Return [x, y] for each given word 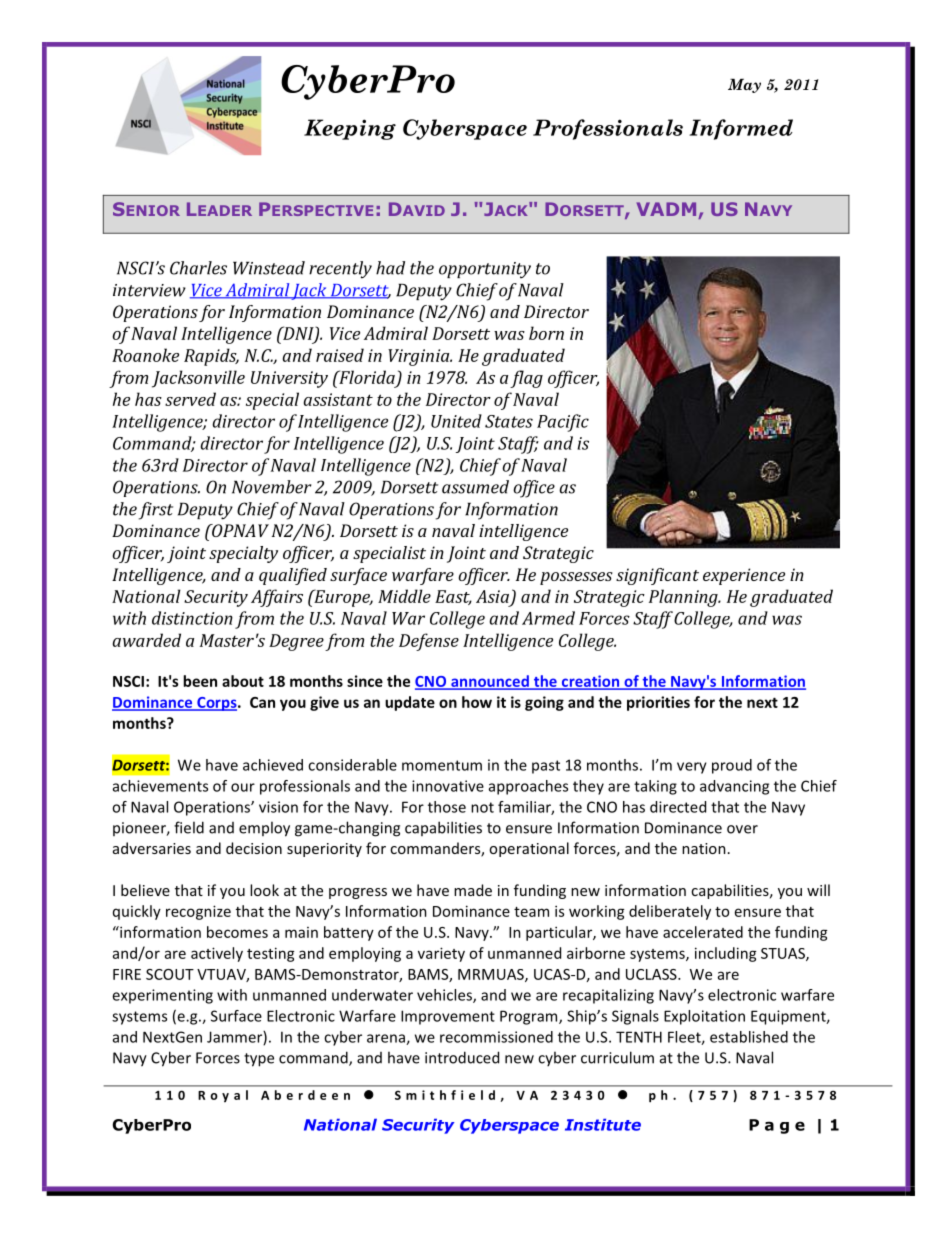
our [243, 787]
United [456, 421]
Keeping [350, 129]
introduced [462, 1057]
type [259, 1060]
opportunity [485, 270]
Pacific [563, 423]
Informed [741, 129]
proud [732, 766]
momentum [442, 765]
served [190, 399]
